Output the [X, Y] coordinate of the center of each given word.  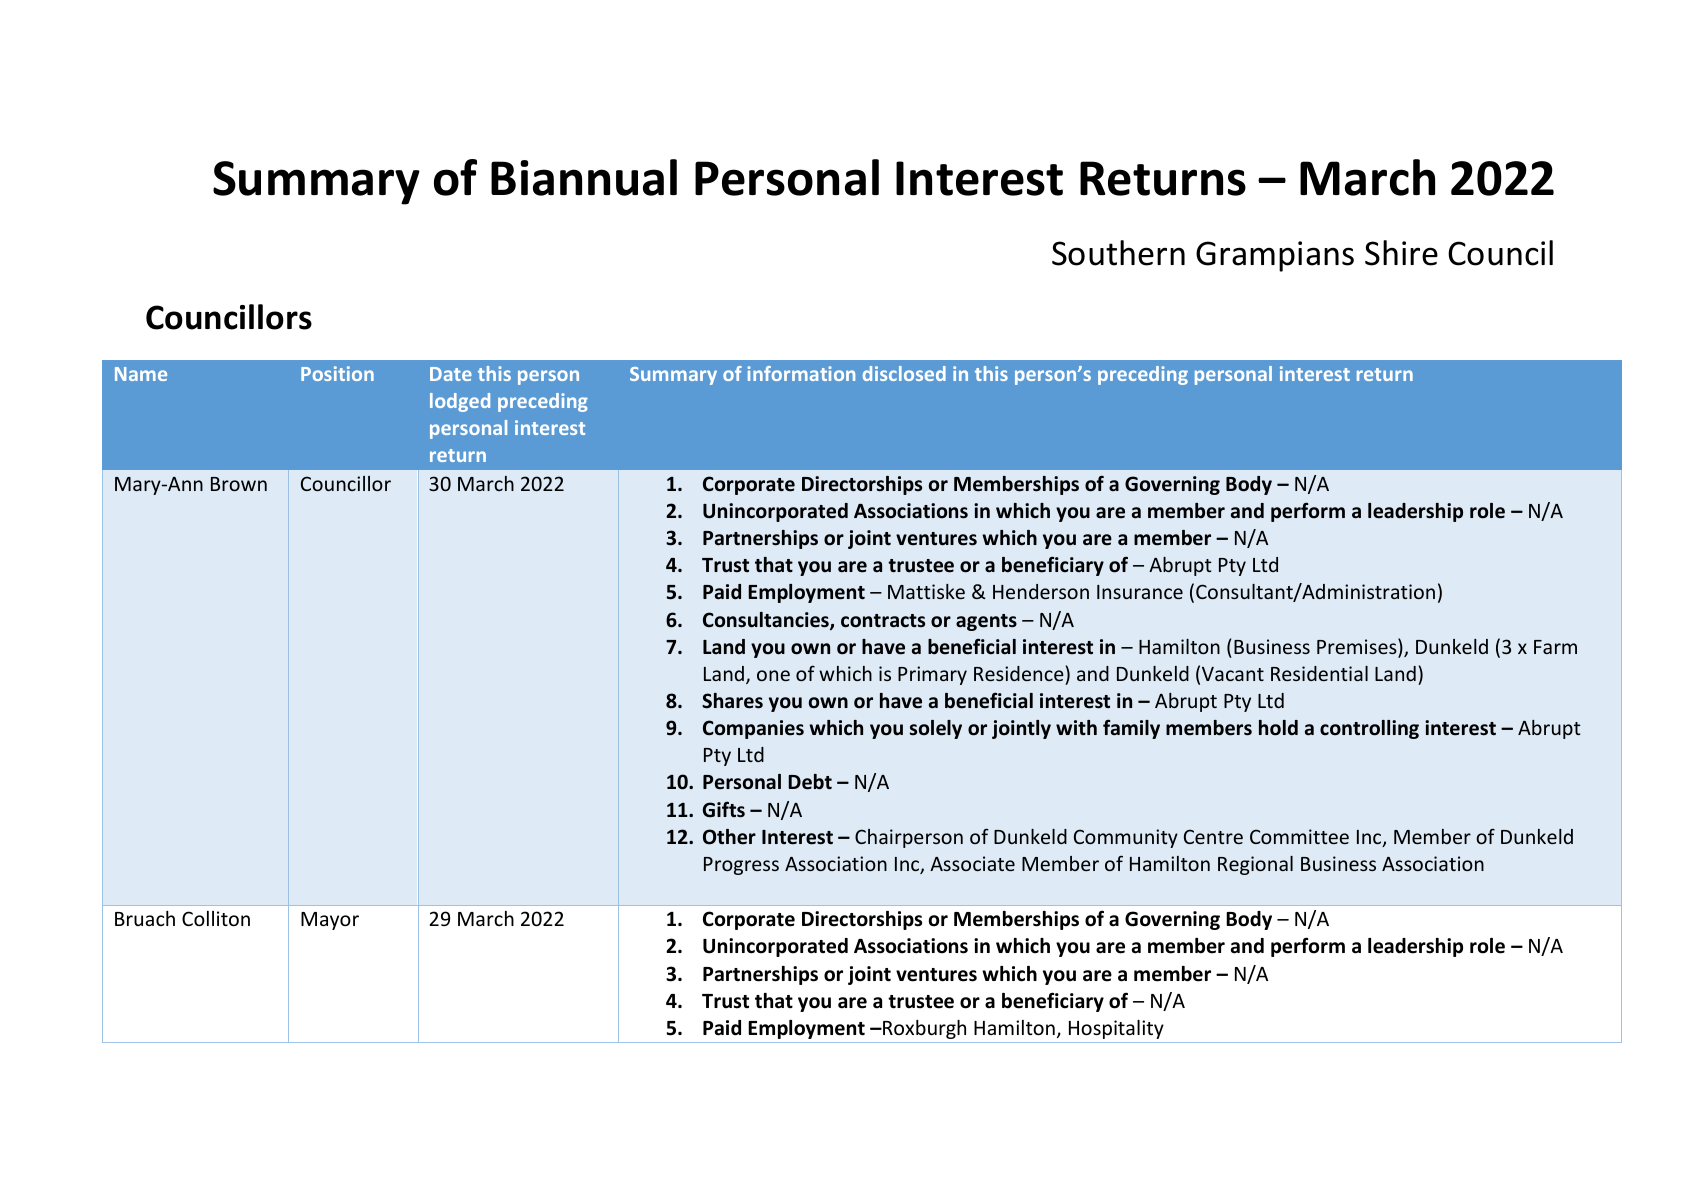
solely [936, 729]
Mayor [330, 921]
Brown [239, 484]
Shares [732, 701]
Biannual [584, 177]
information [801, 373]
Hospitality [1116, 1029]
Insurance [1140, 592]
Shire [1401, 253]
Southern [1118, 253]
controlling [1369, 729]
